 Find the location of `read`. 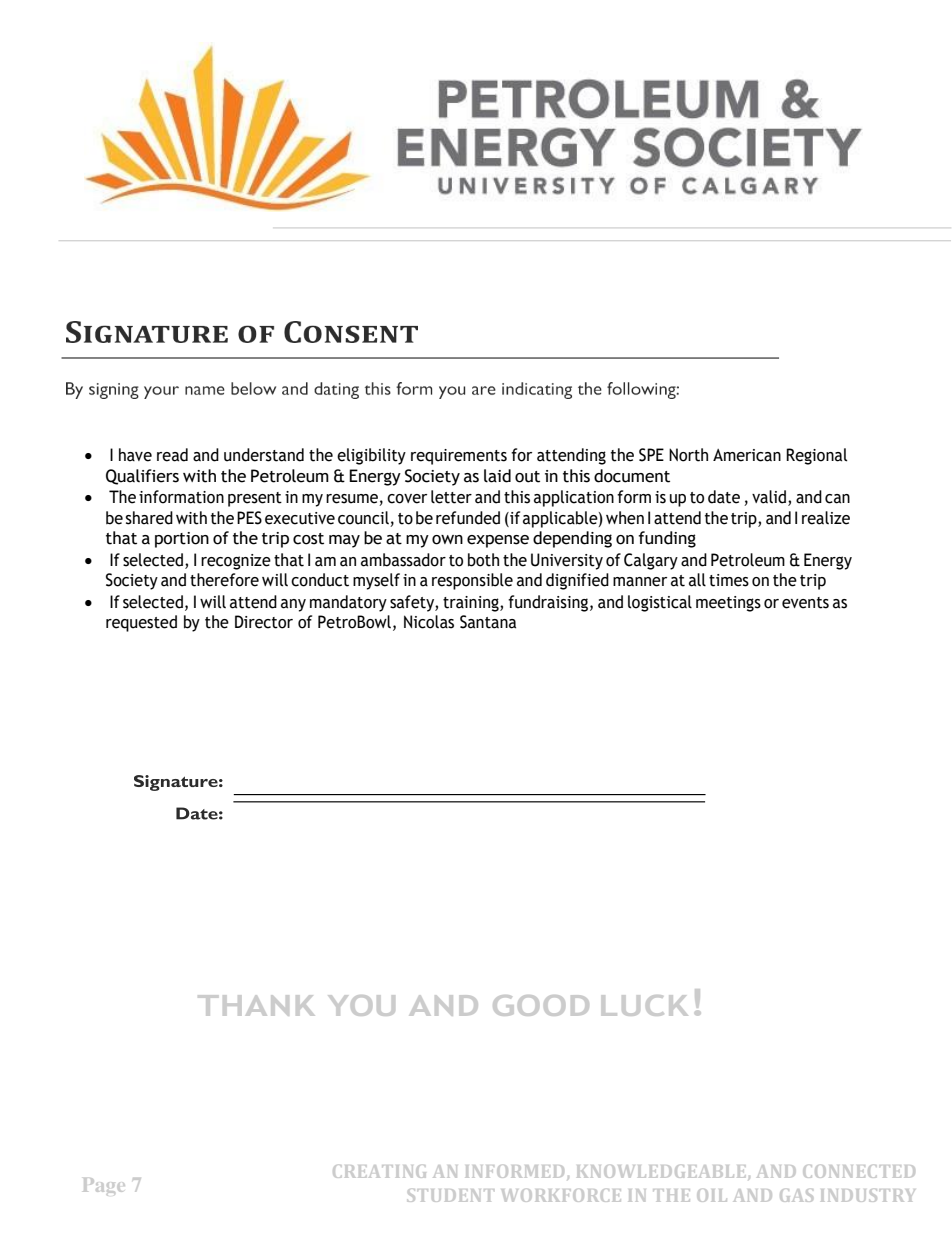

read is located at coordinates (172, 455).
